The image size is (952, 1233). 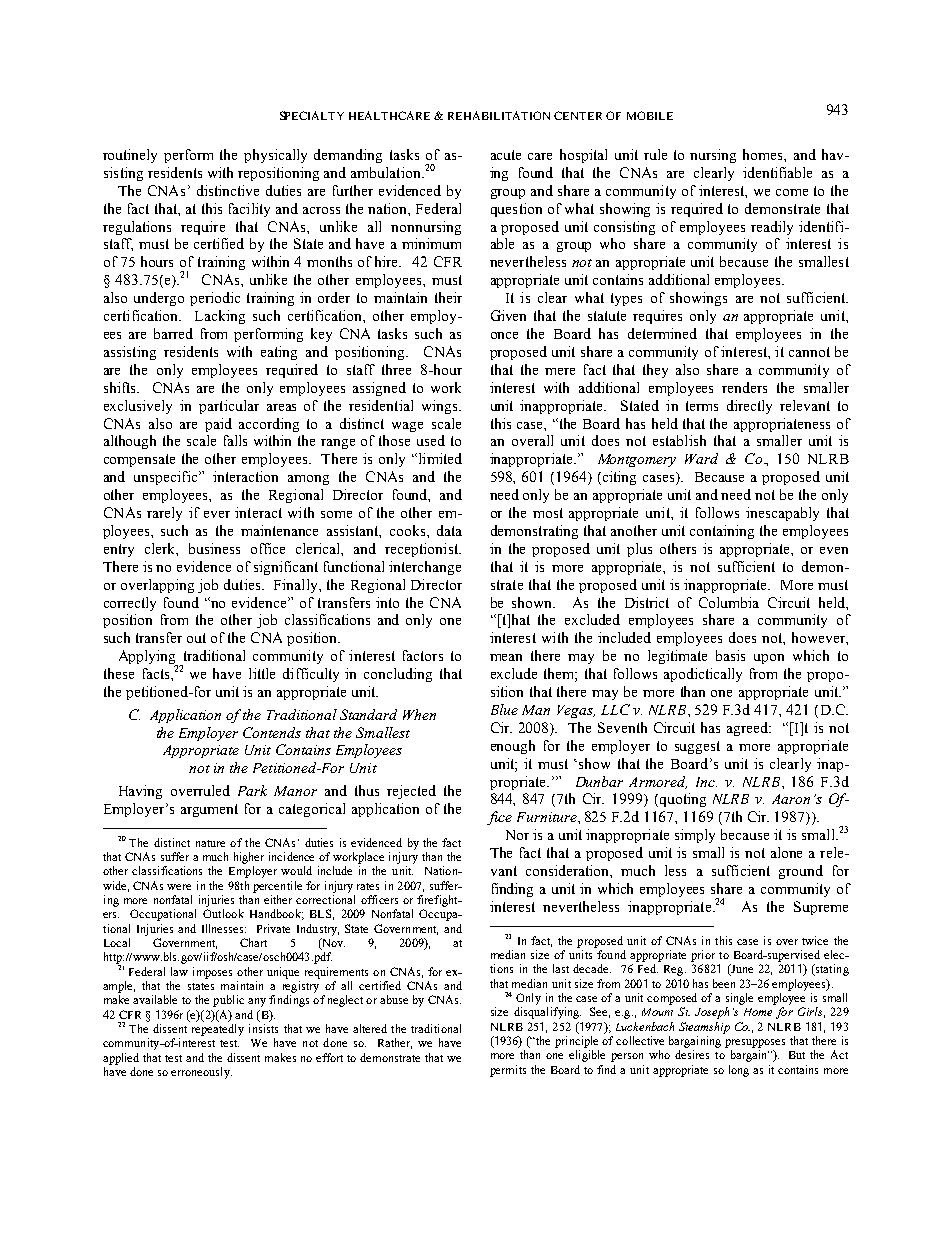 What do you see at coordinates (513, 747) in the document?
I see `enough` at bounding box center [513, 747].
